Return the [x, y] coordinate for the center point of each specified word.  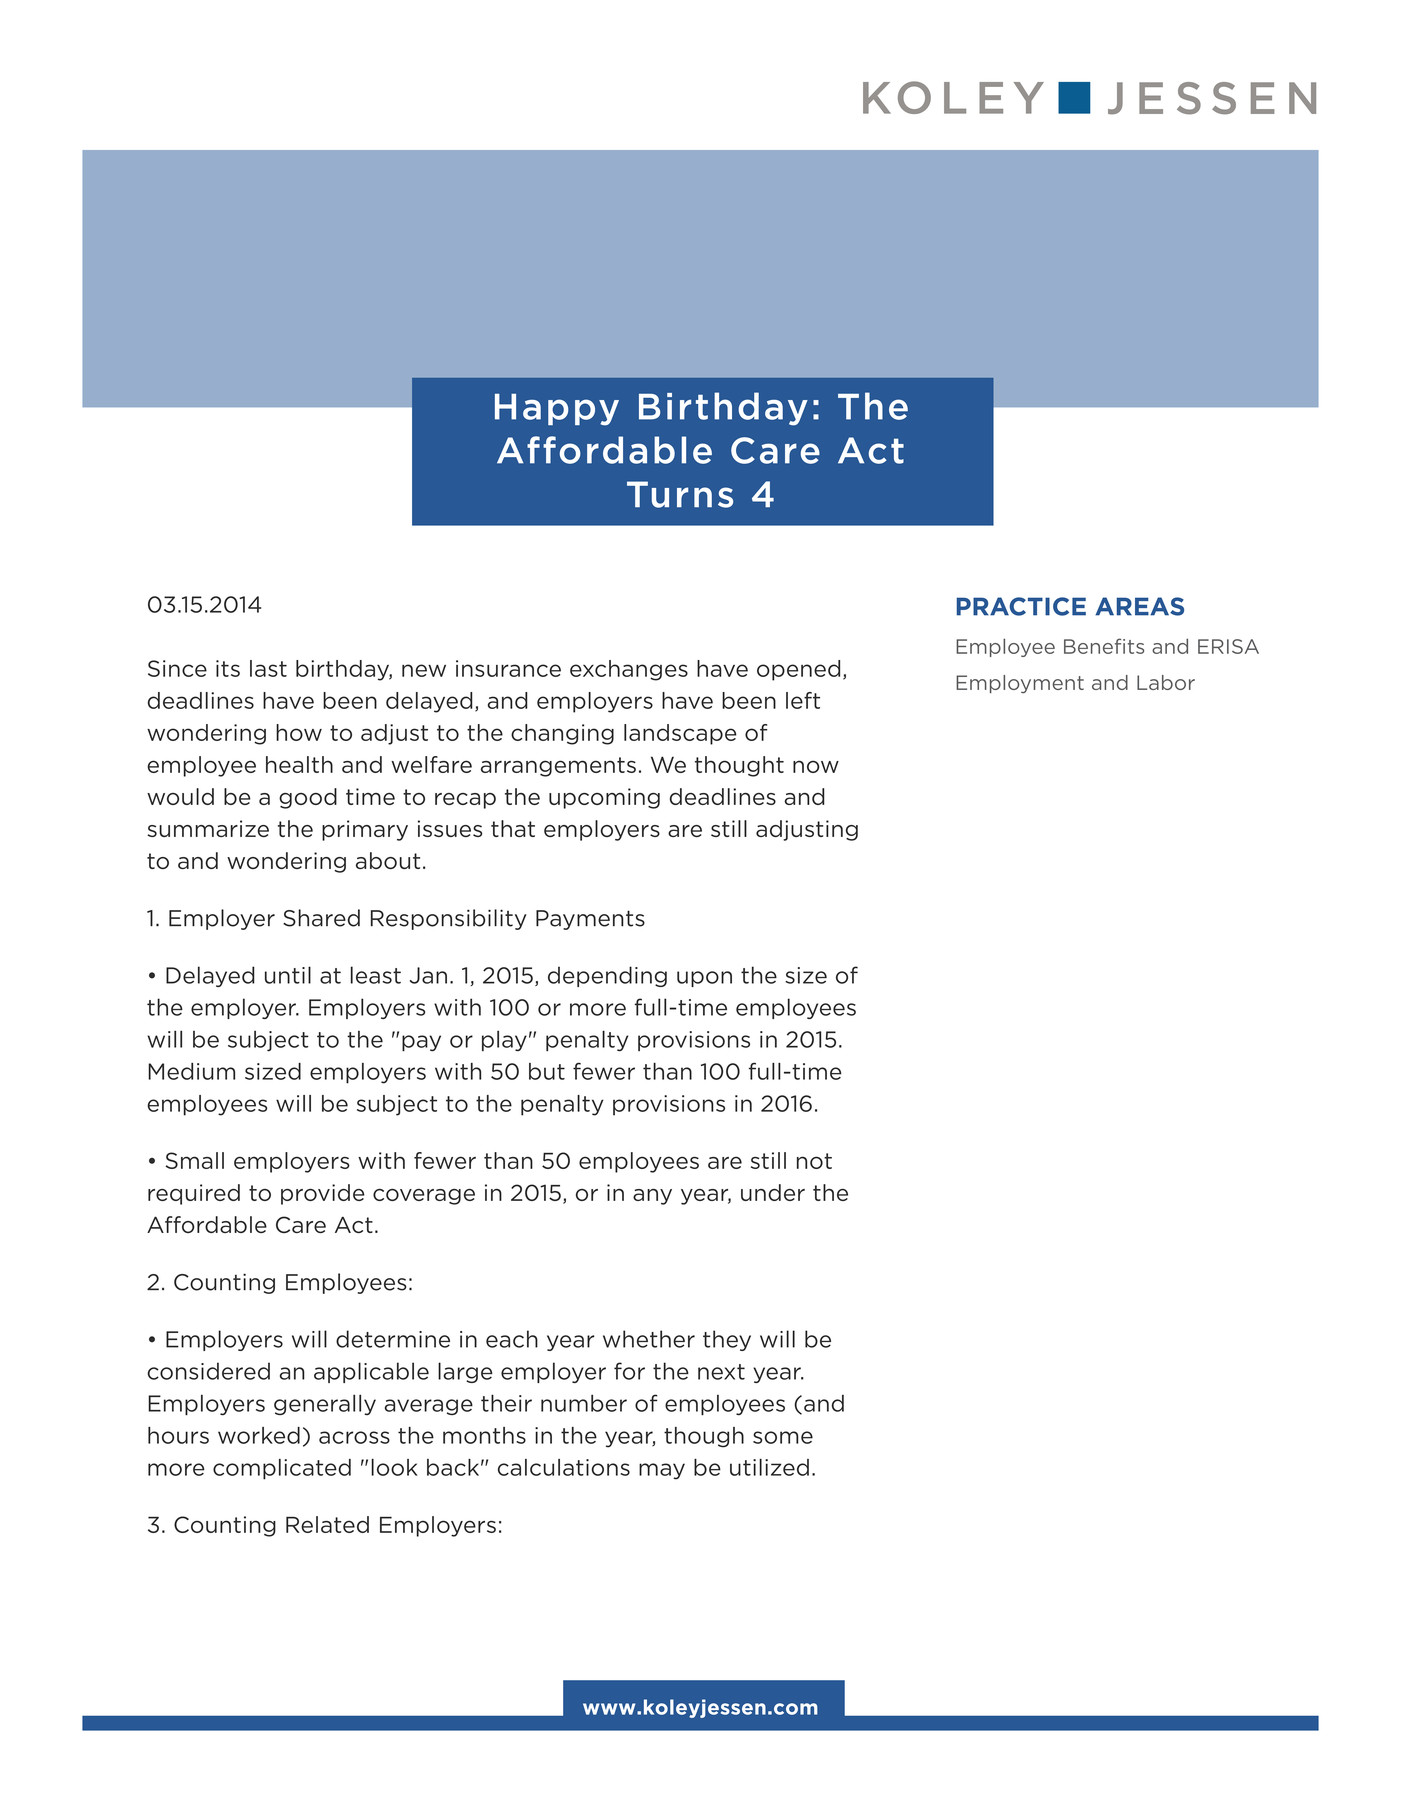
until [288, 975]
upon [704, 979]
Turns [680, 494]
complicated [282, 1469]
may [662, 1471]
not [814, 1161]
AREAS [1139, 606]
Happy [557, 410]
